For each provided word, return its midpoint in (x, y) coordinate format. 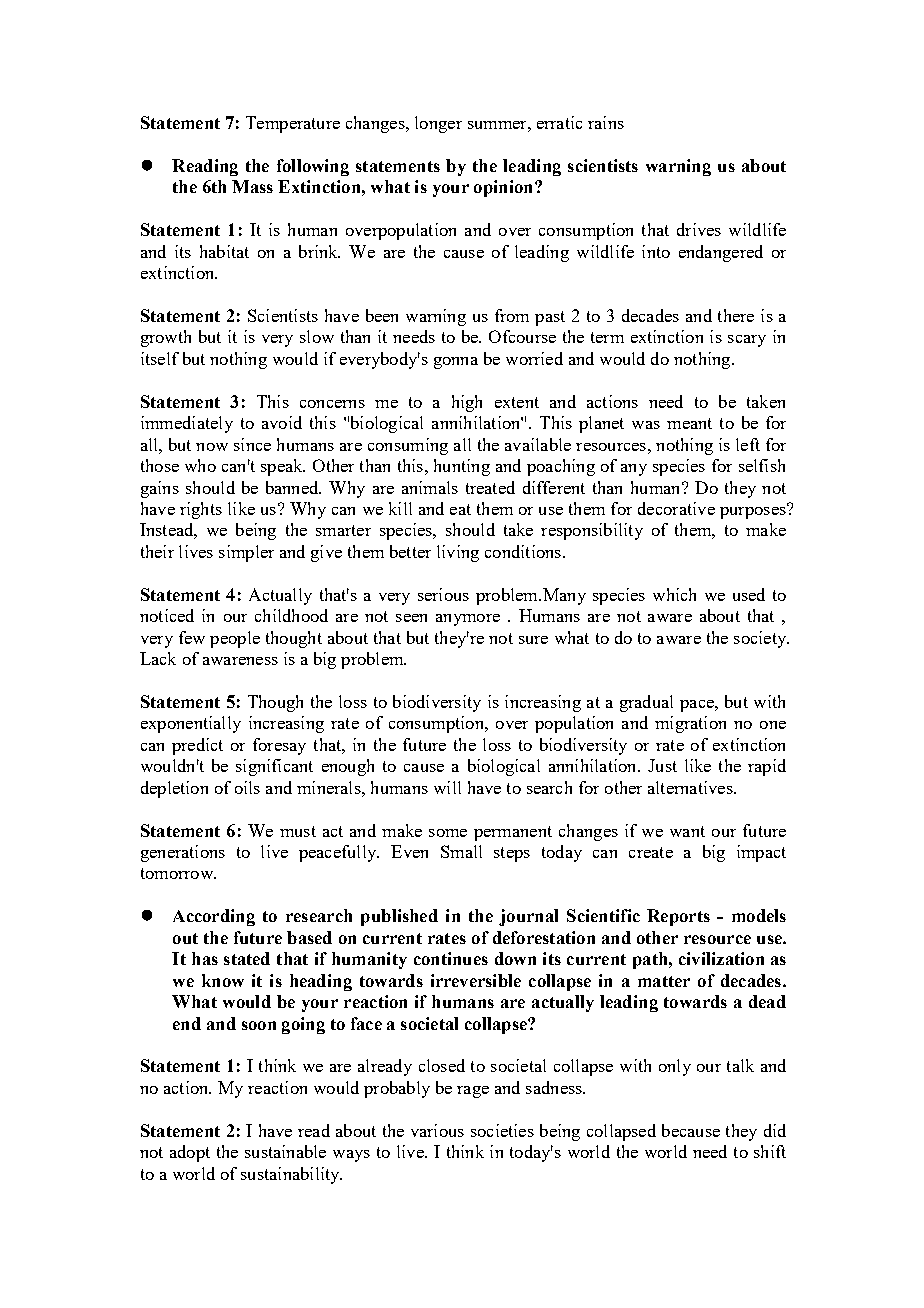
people (235, 639)
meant (689, 423)
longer (438, 124)
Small (461, 851)
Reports (678, 917)
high (467, 403)
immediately (187, 424)
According (214, 917)
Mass (252, 186)
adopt (190, 1153)
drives (699, 229)
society (761, 639)
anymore (468, 620)
